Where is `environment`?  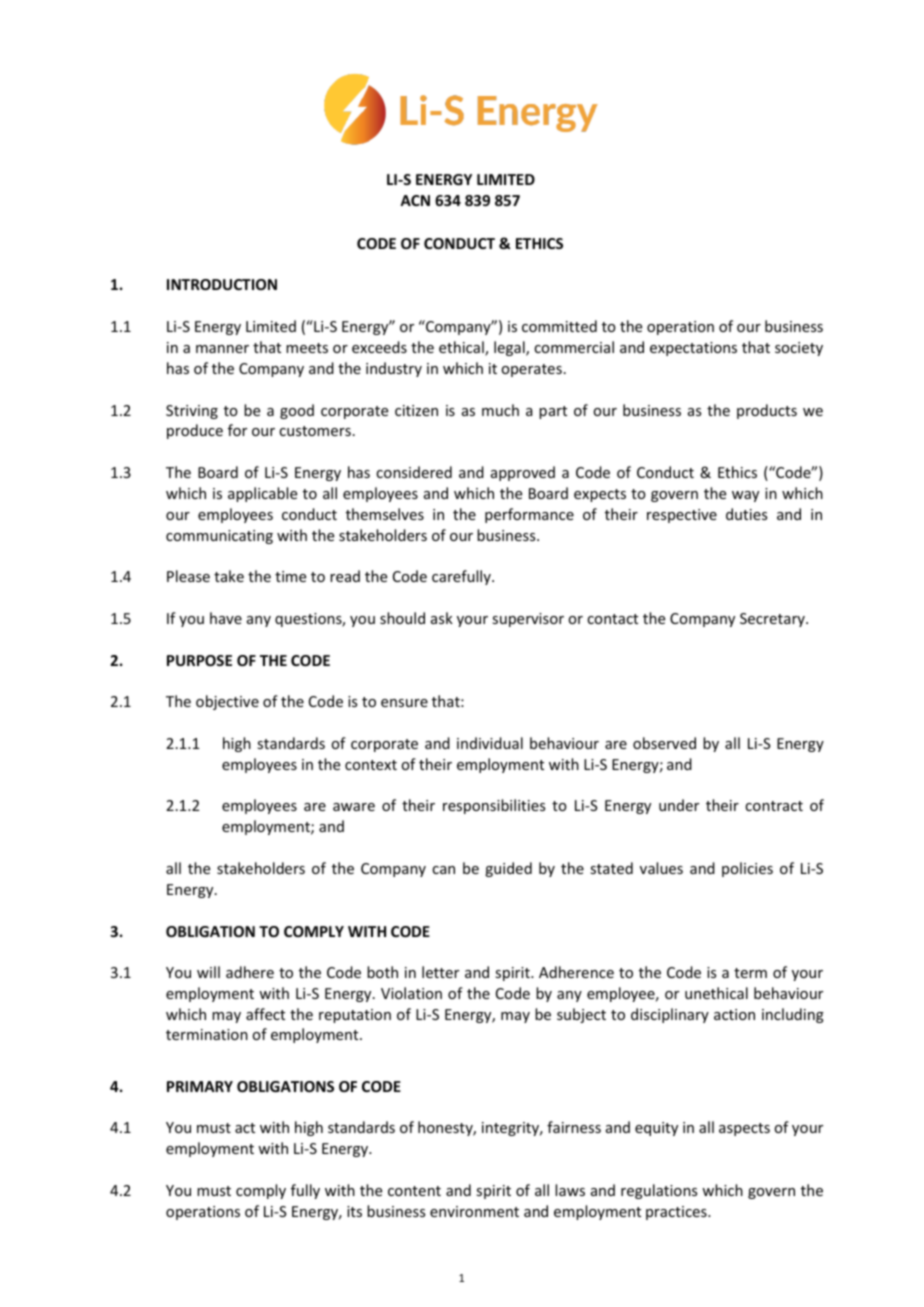
environment is located at coordinates (474, 1211).
